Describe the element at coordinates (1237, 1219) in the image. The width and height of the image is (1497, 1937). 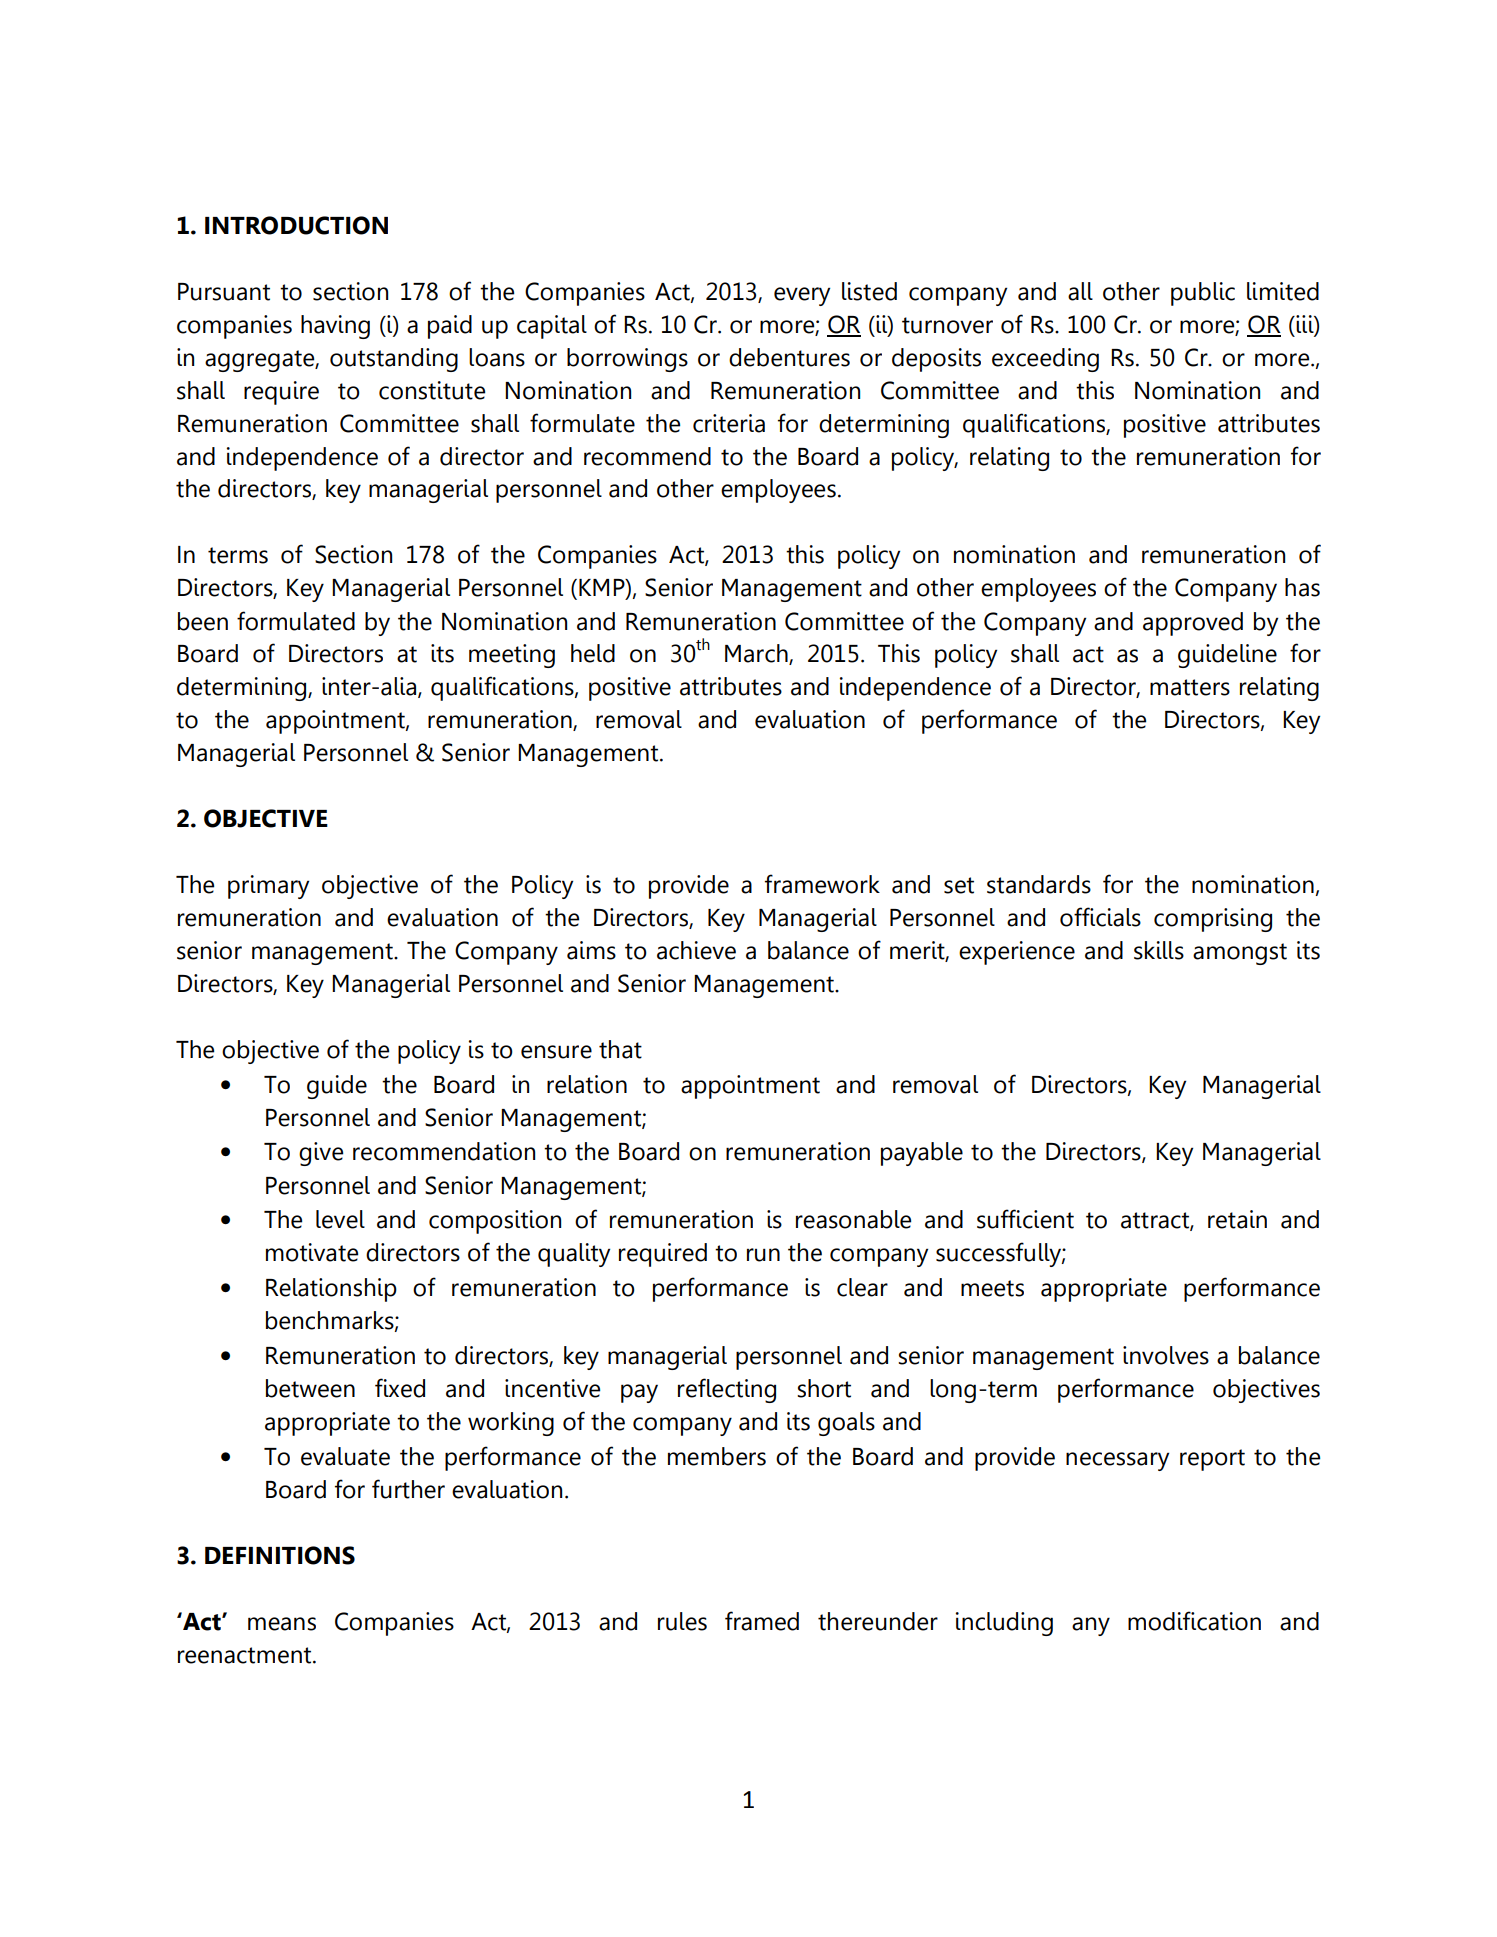
I see `retain` at that location.
